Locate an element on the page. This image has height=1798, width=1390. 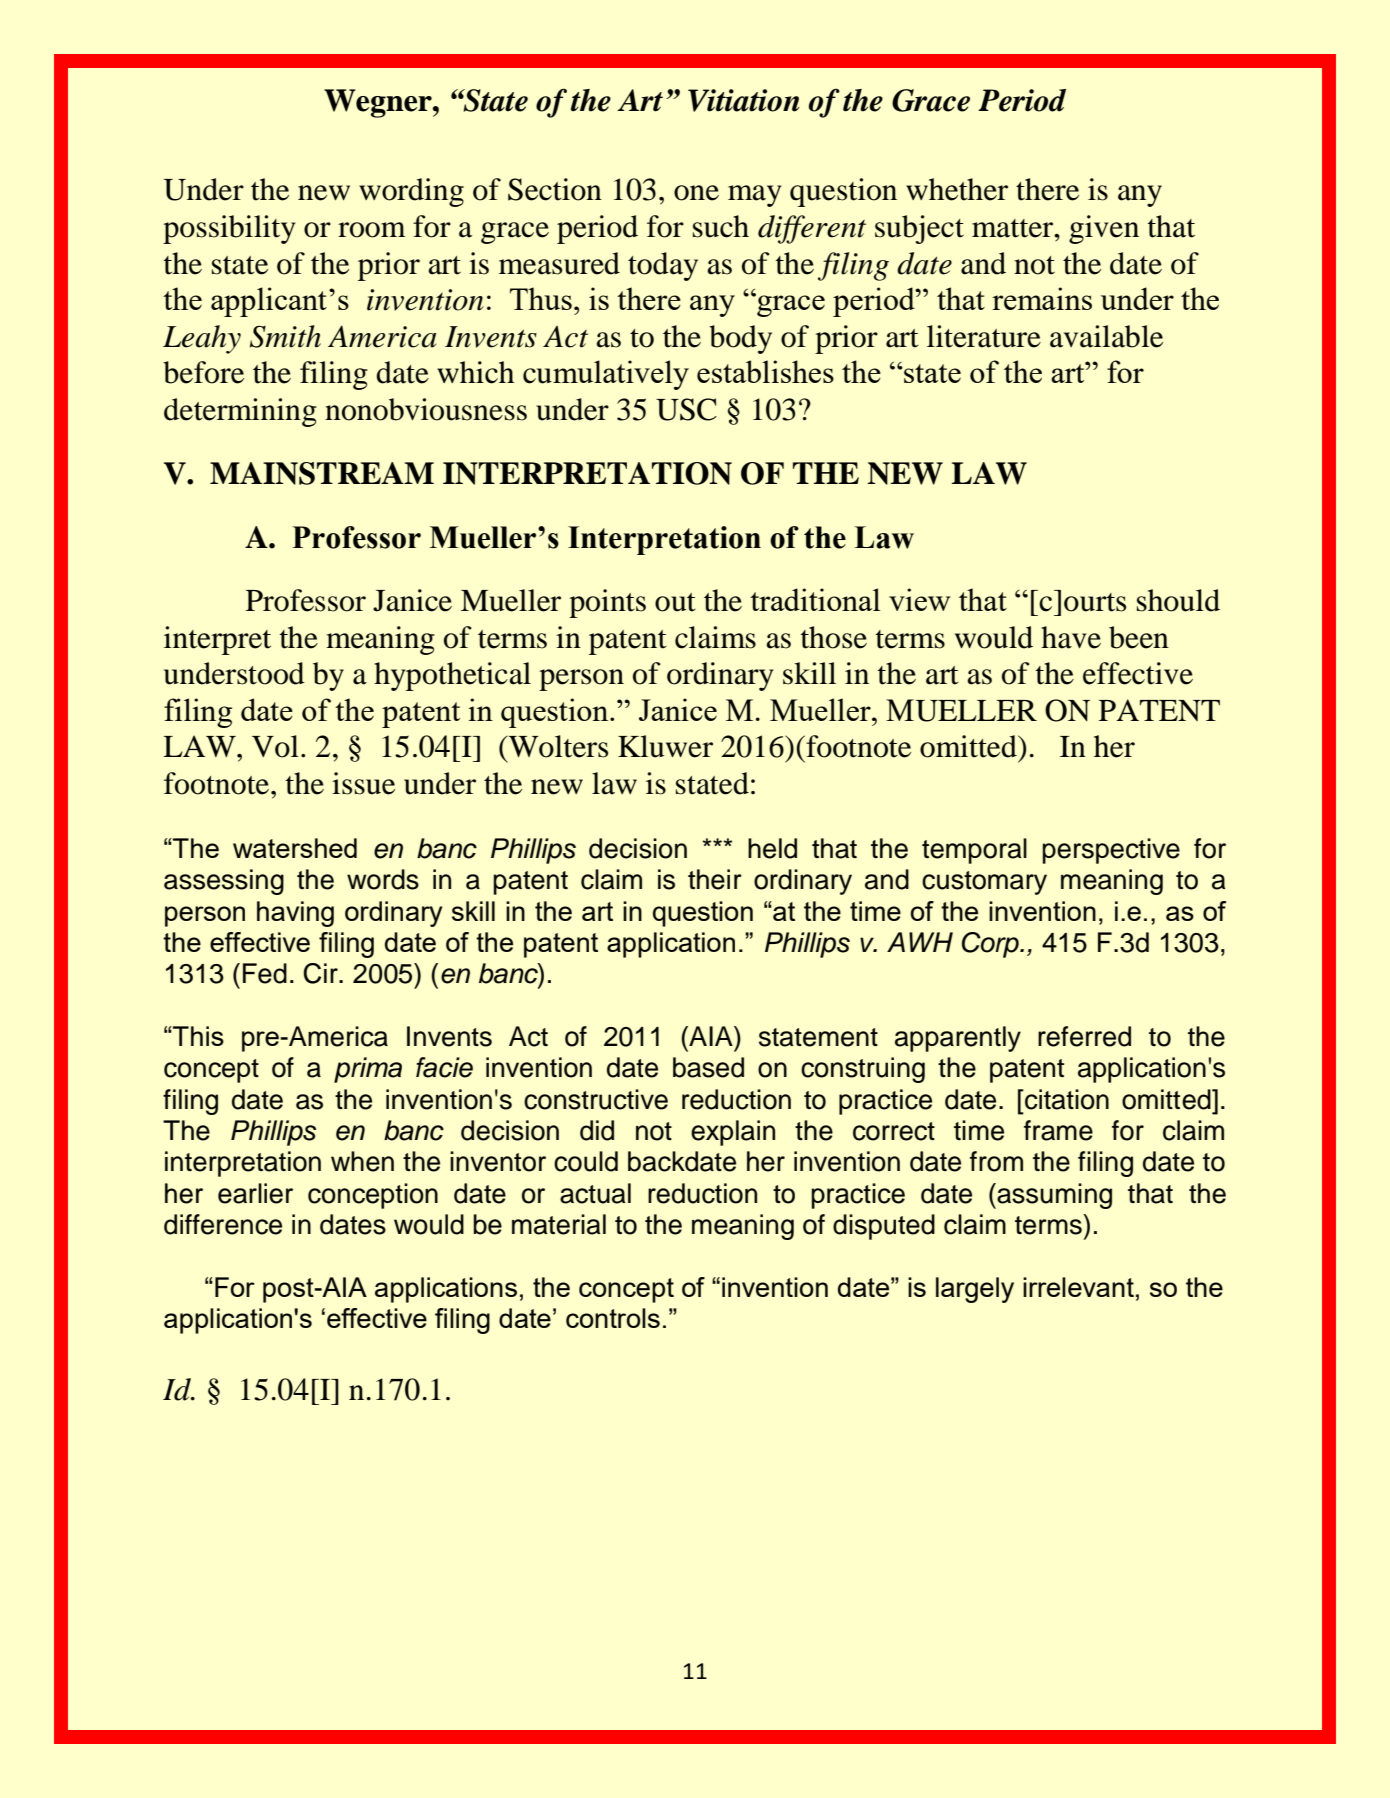
MAINSTREAM is located at coordinates (322, 473).
